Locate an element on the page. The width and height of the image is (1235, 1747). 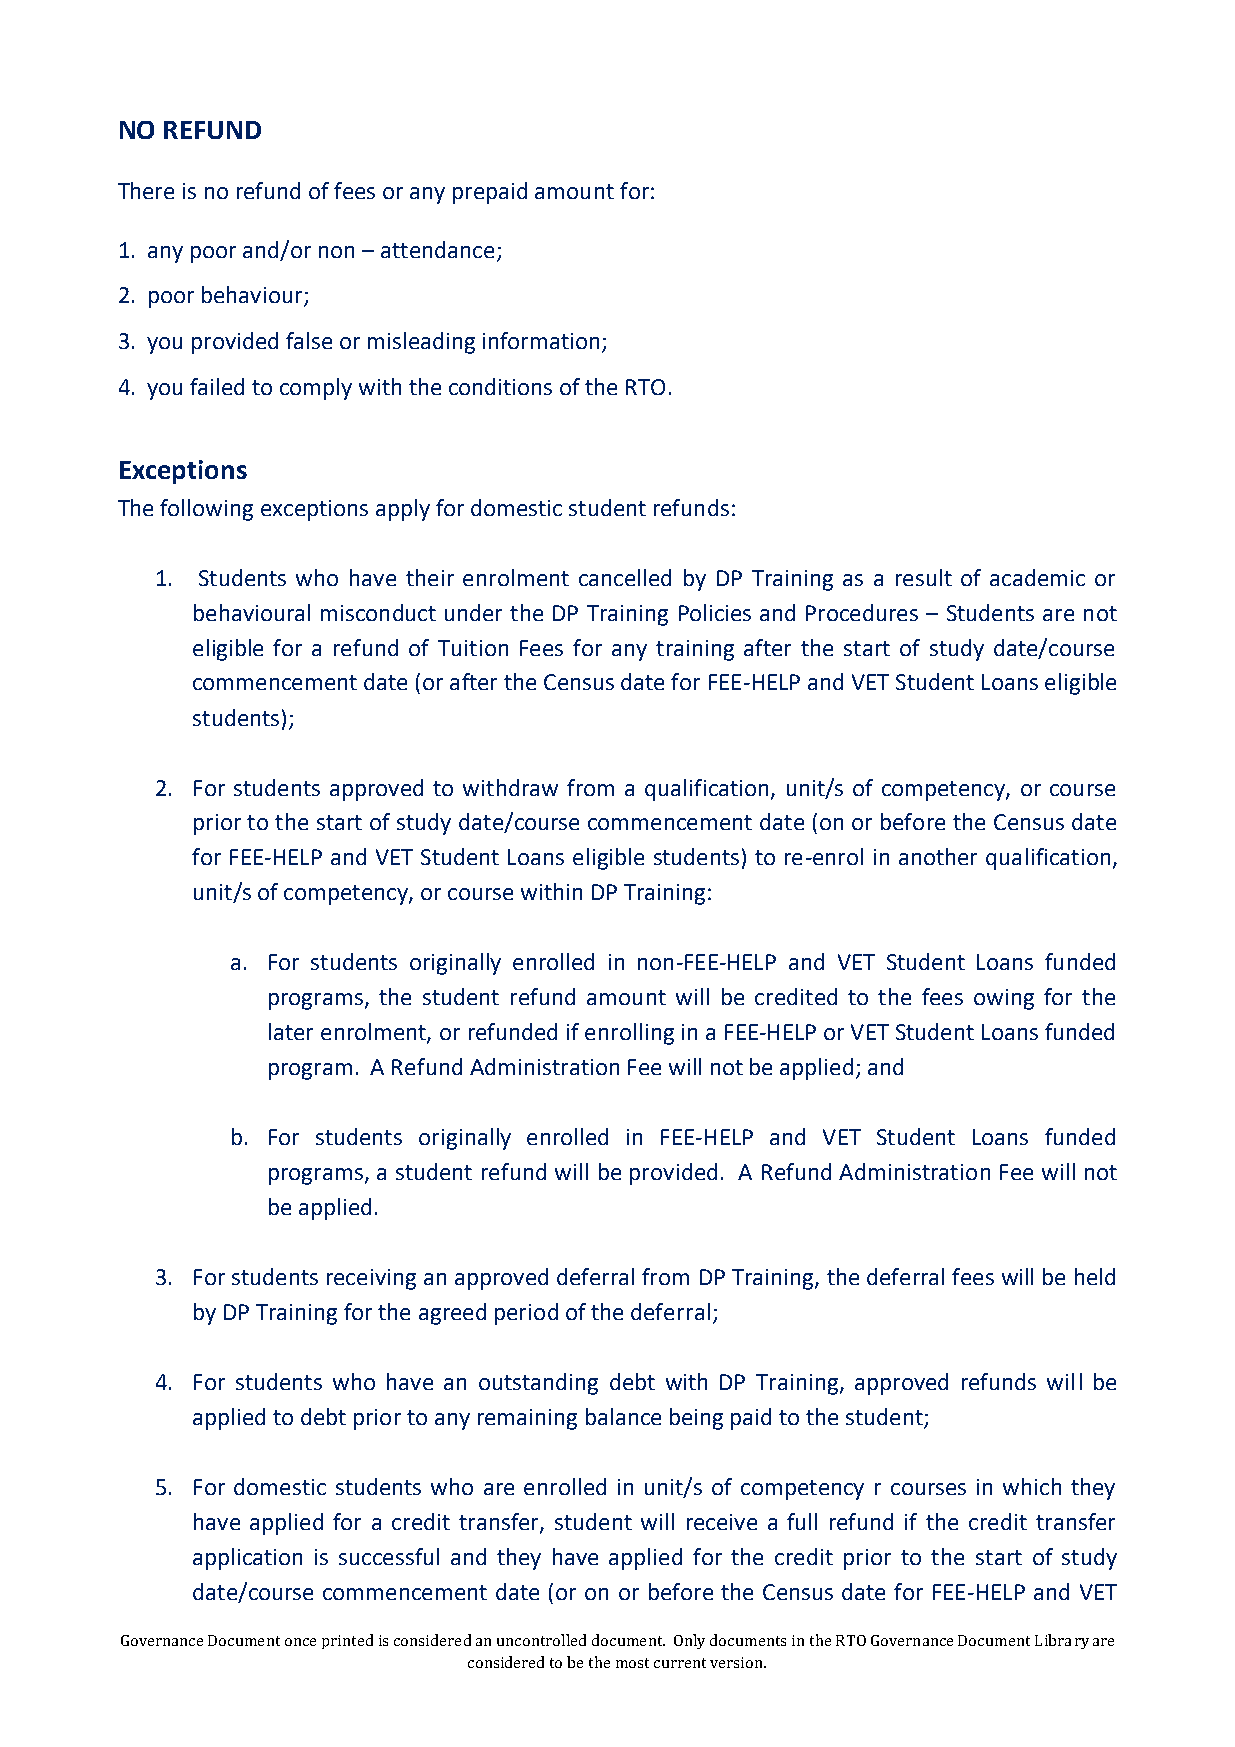
information is located at coordinates (541, 340).
